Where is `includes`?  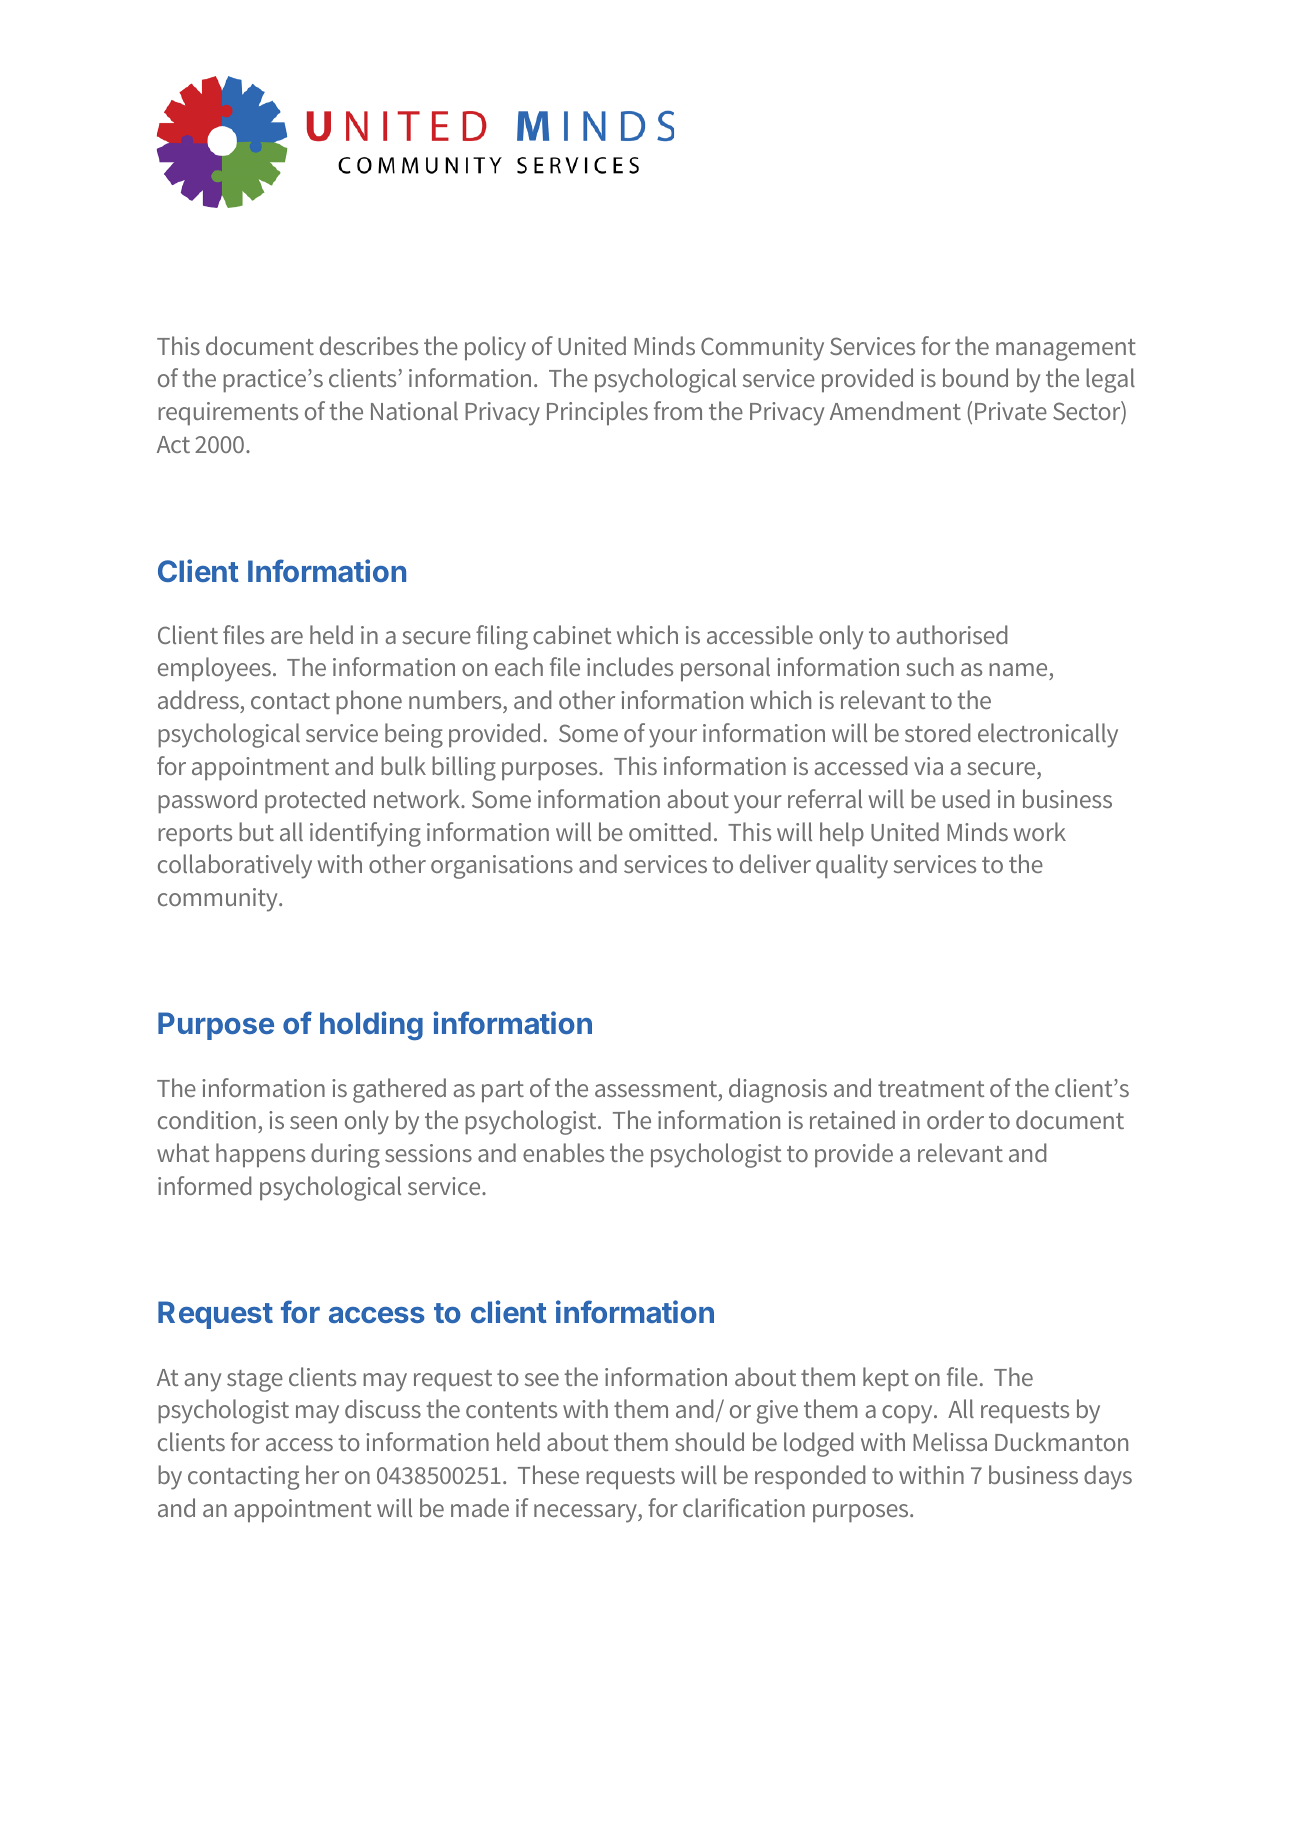 includes is located at coordinates (630, 666).
